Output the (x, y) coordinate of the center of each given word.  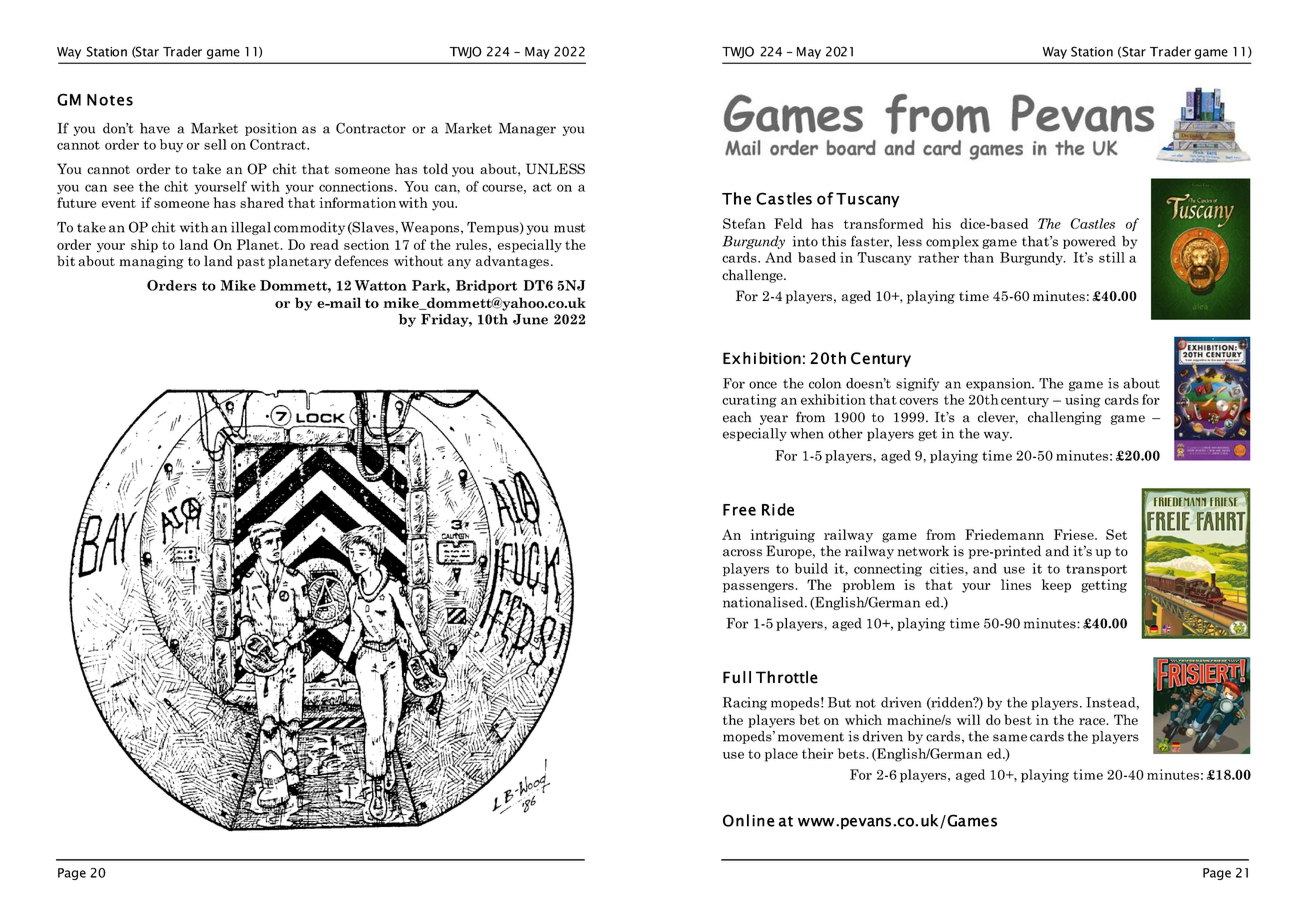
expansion (1000, 384)
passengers (759, 588)
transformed (884, 223)
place (781, 755)
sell (215, 144)
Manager (527, 129)
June (530, 319)
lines (1016, 584)
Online (749, 820)
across (742, 553)
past (251, 263)
